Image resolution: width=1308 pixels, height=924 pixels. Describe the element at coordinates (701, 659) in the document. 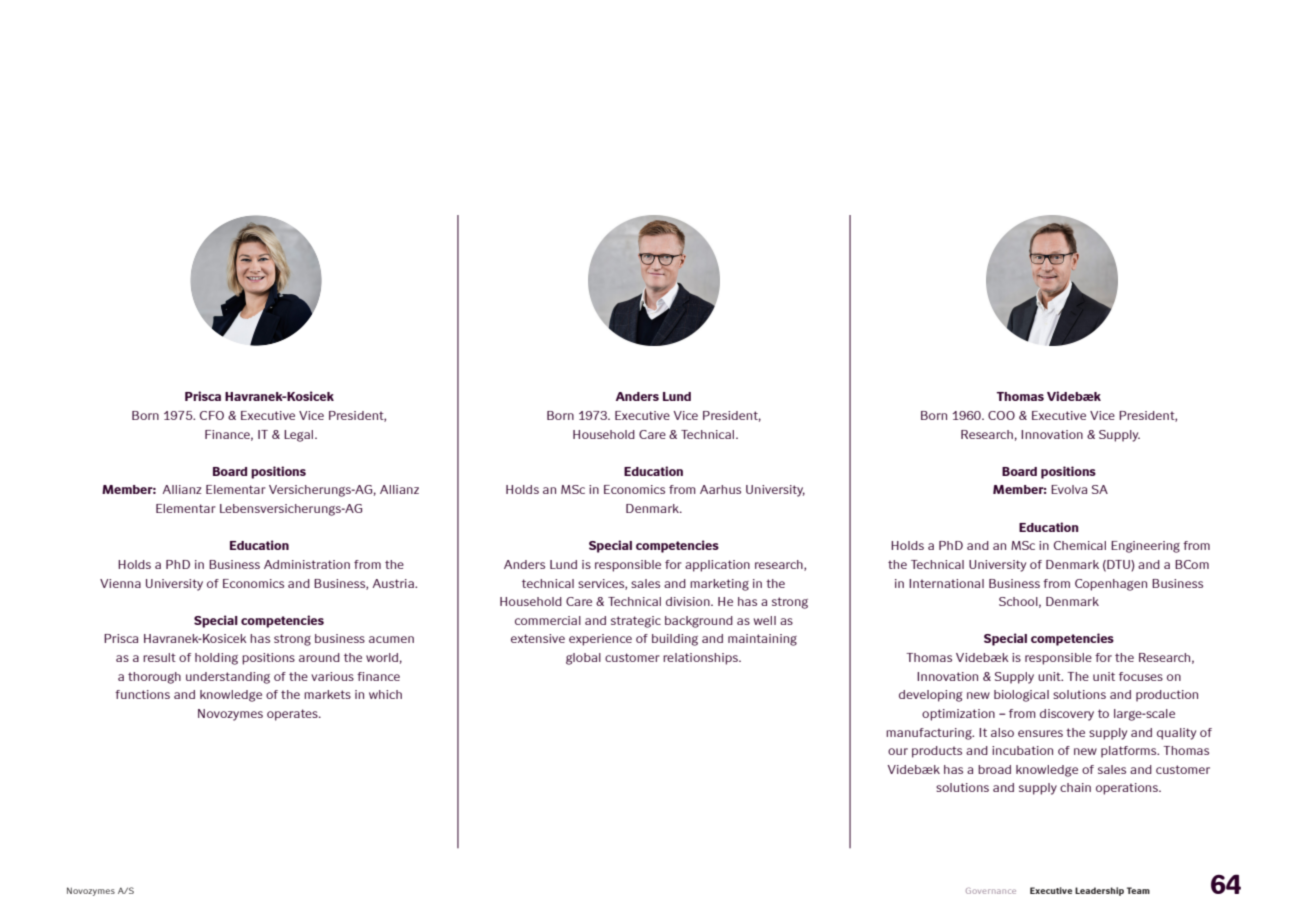

I see `relationships` at that location.
